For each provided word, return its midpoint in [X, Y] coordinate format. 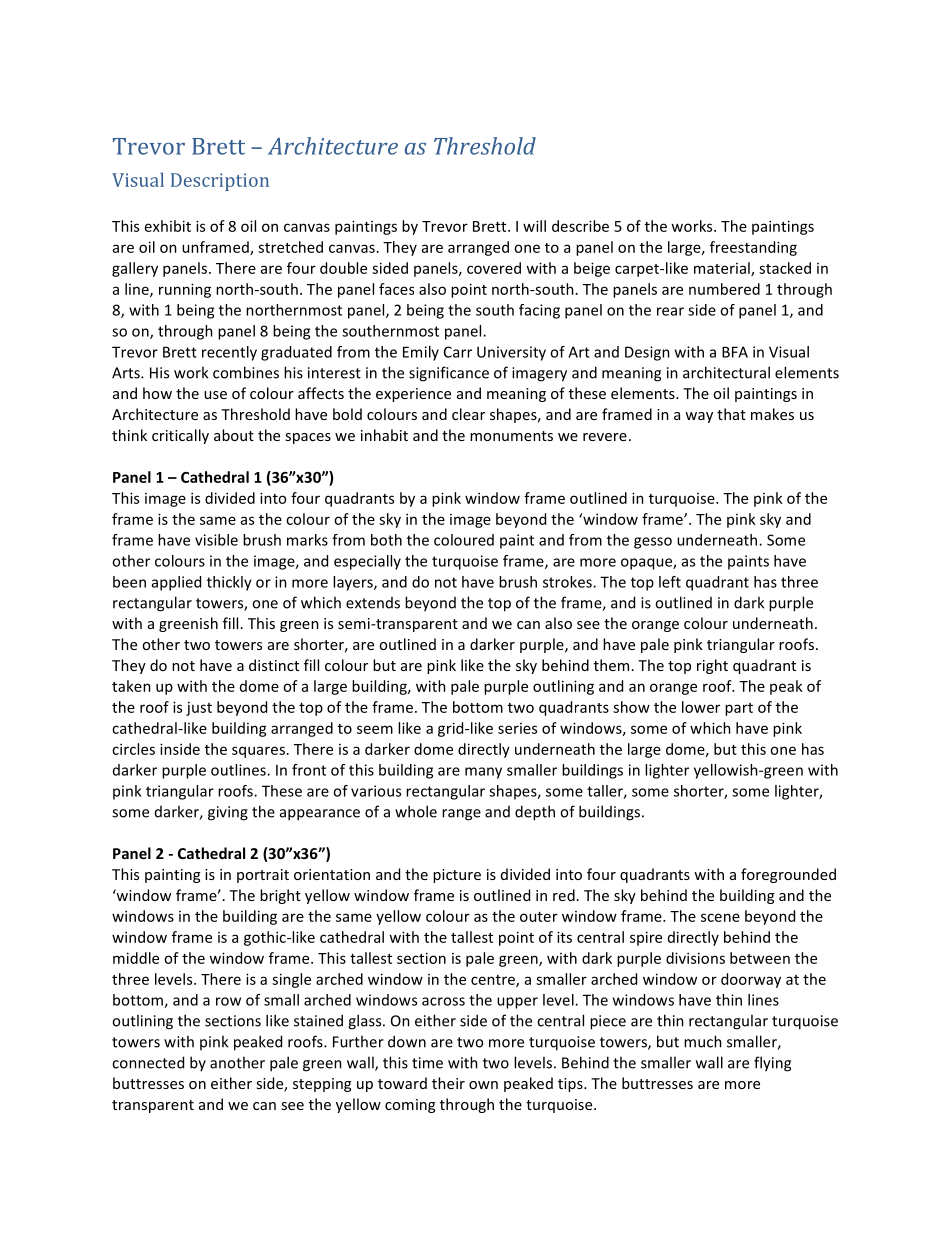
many [483, 773]
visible [216, 540]
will [534, 226]
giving [228, 813]
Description [220, 182]
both [386, 540]
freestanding [753, 248]
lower [701, 707]
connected [148, 1062]
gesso [653, 543]
